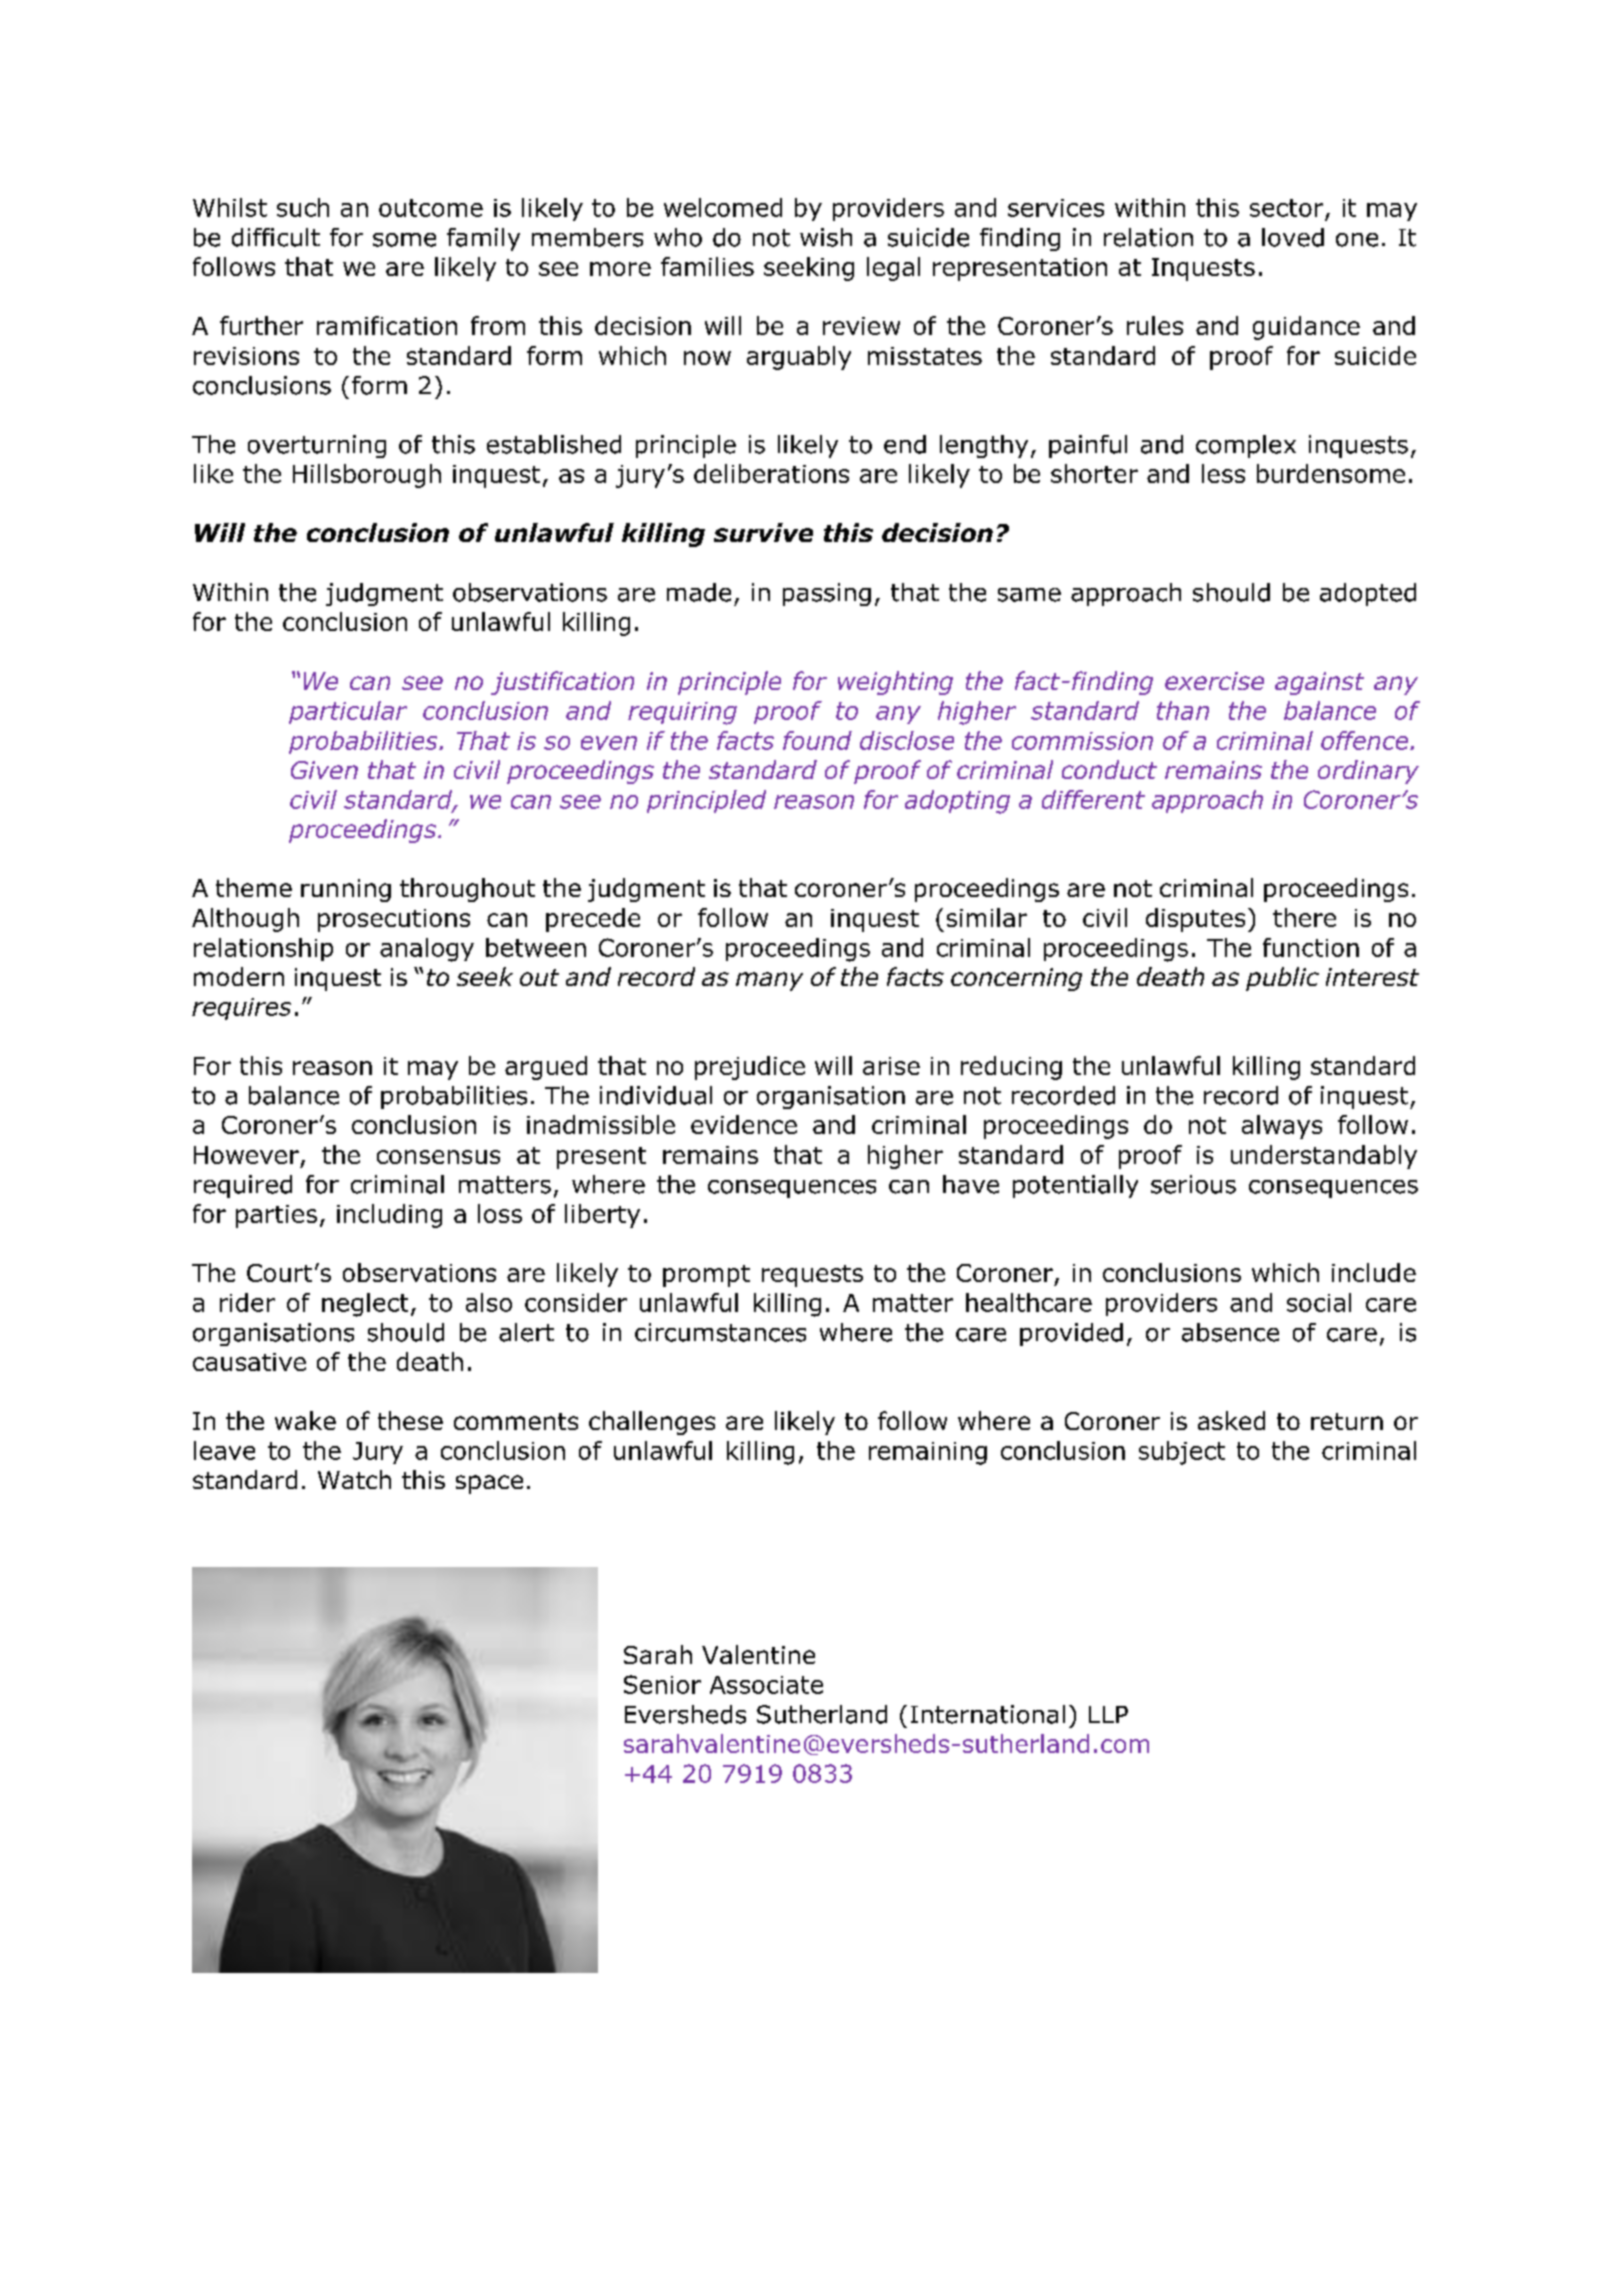  I want to click on Watch, so click(354, 1479).
